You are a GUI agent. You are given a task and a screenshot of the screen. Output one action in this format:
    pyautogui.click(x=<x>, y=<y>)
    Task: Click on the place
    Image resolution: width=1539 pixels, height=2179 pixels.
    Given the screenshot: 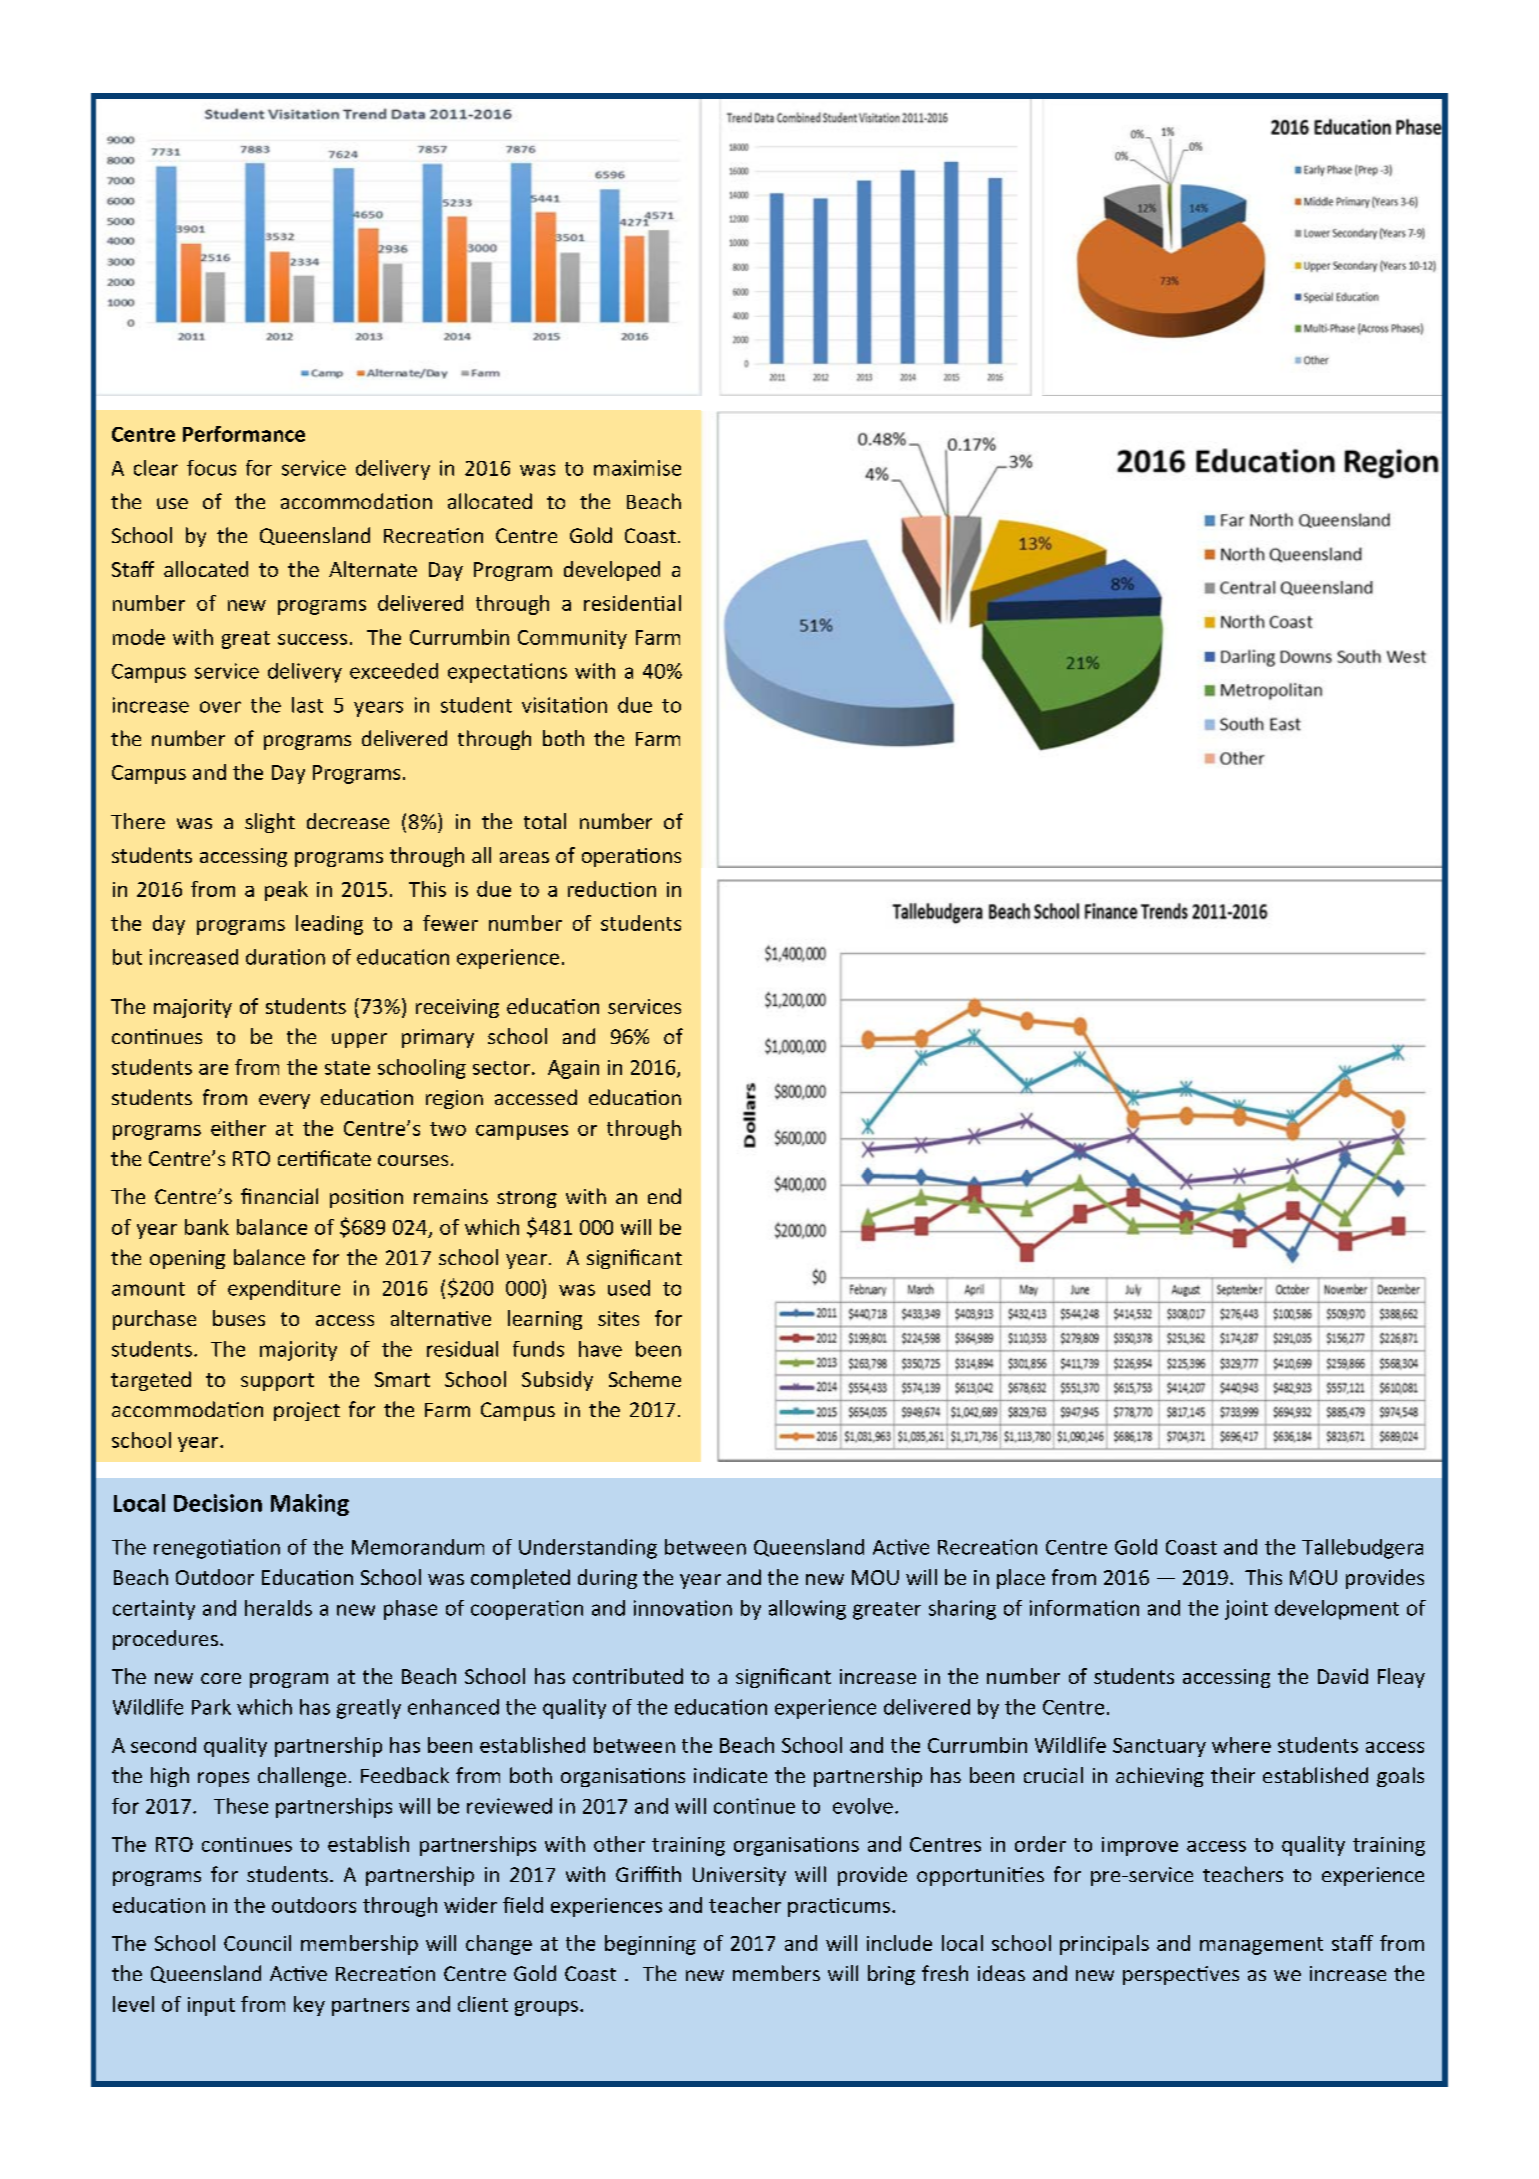 What is the action you would take?
    pyautogui.click(x=1021, y=1579)
